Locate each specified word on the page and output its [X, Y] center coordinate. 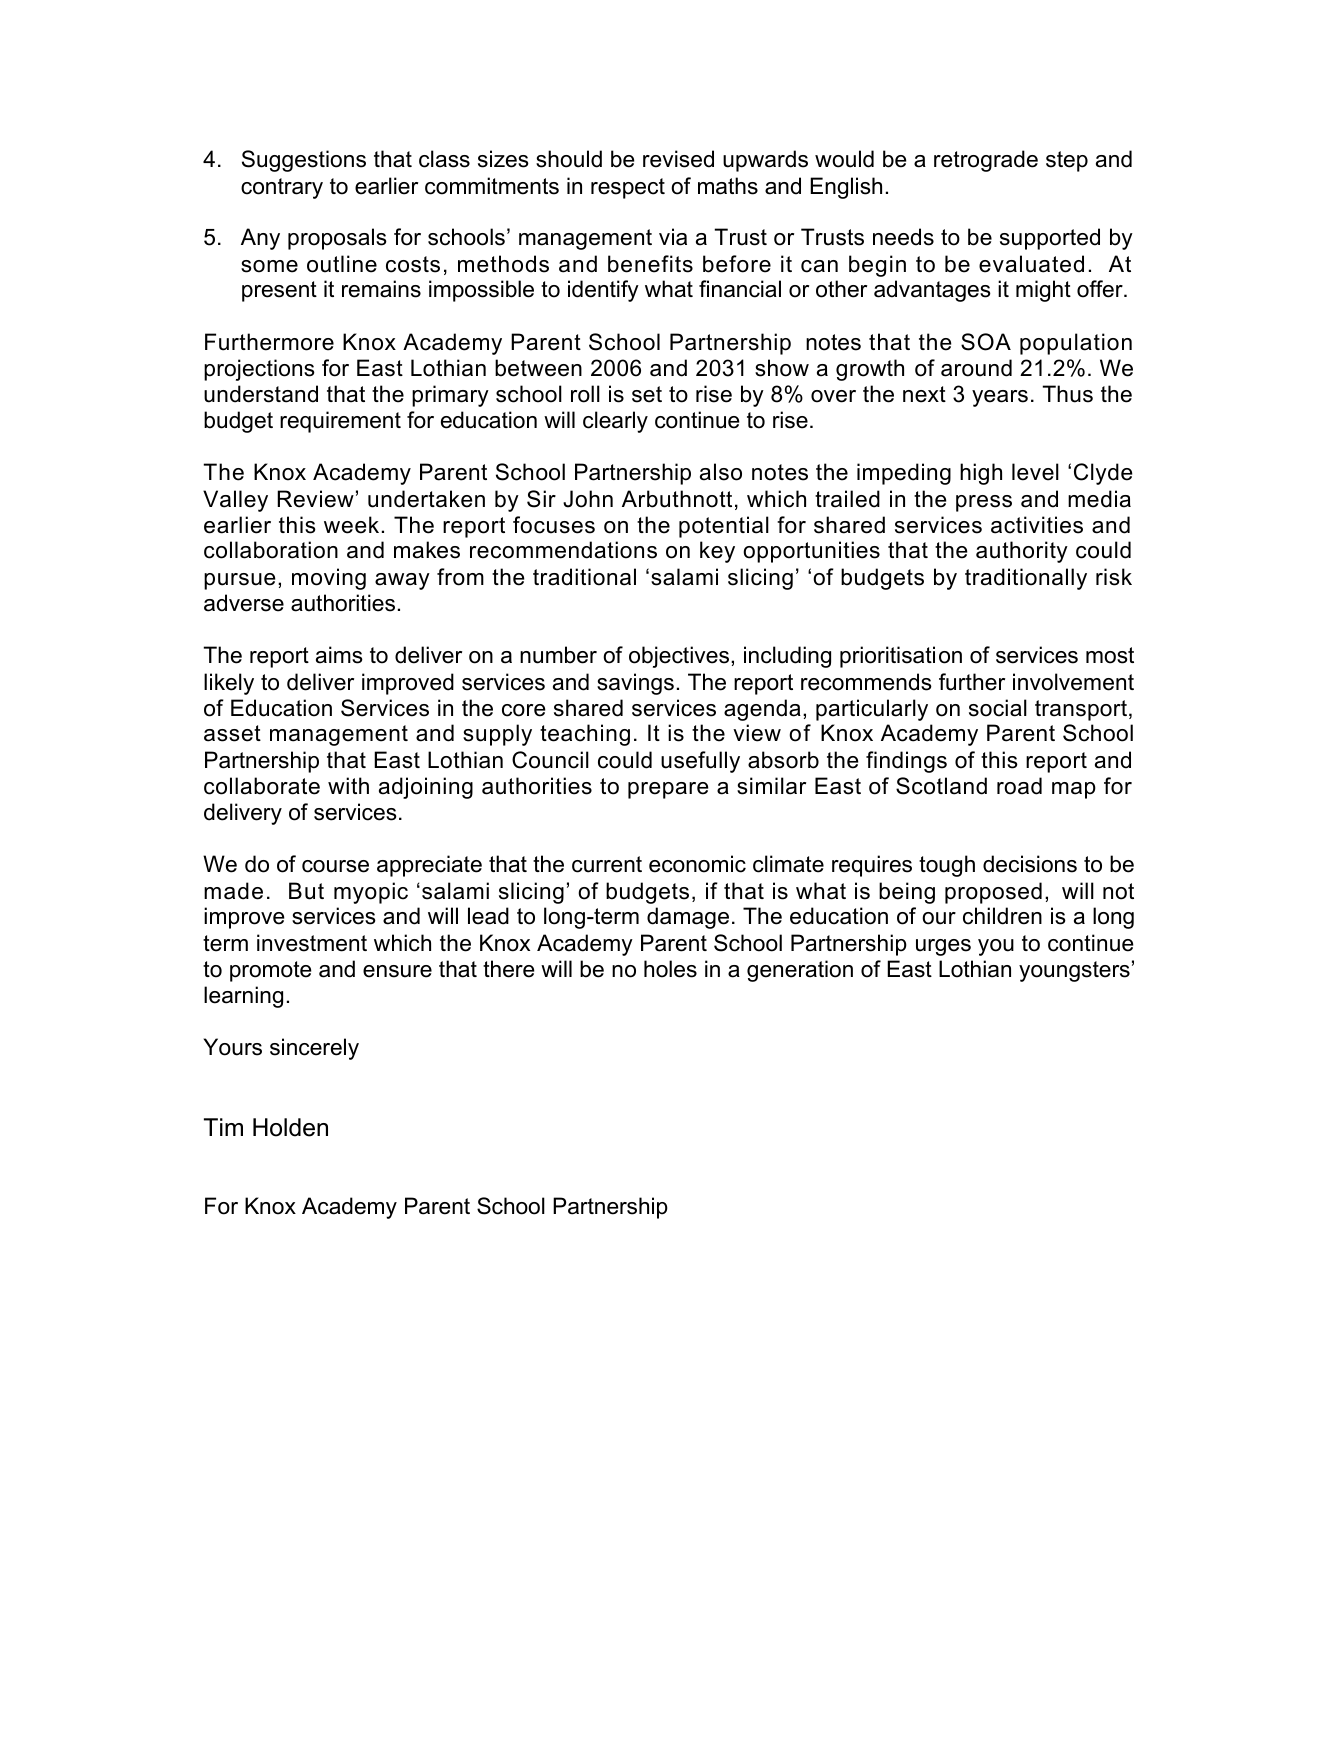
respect [628, 188]
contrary [282, 188]
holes [670, 969]
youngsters [1074, 971]
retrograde [986, 161]
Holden [290, 1127]
